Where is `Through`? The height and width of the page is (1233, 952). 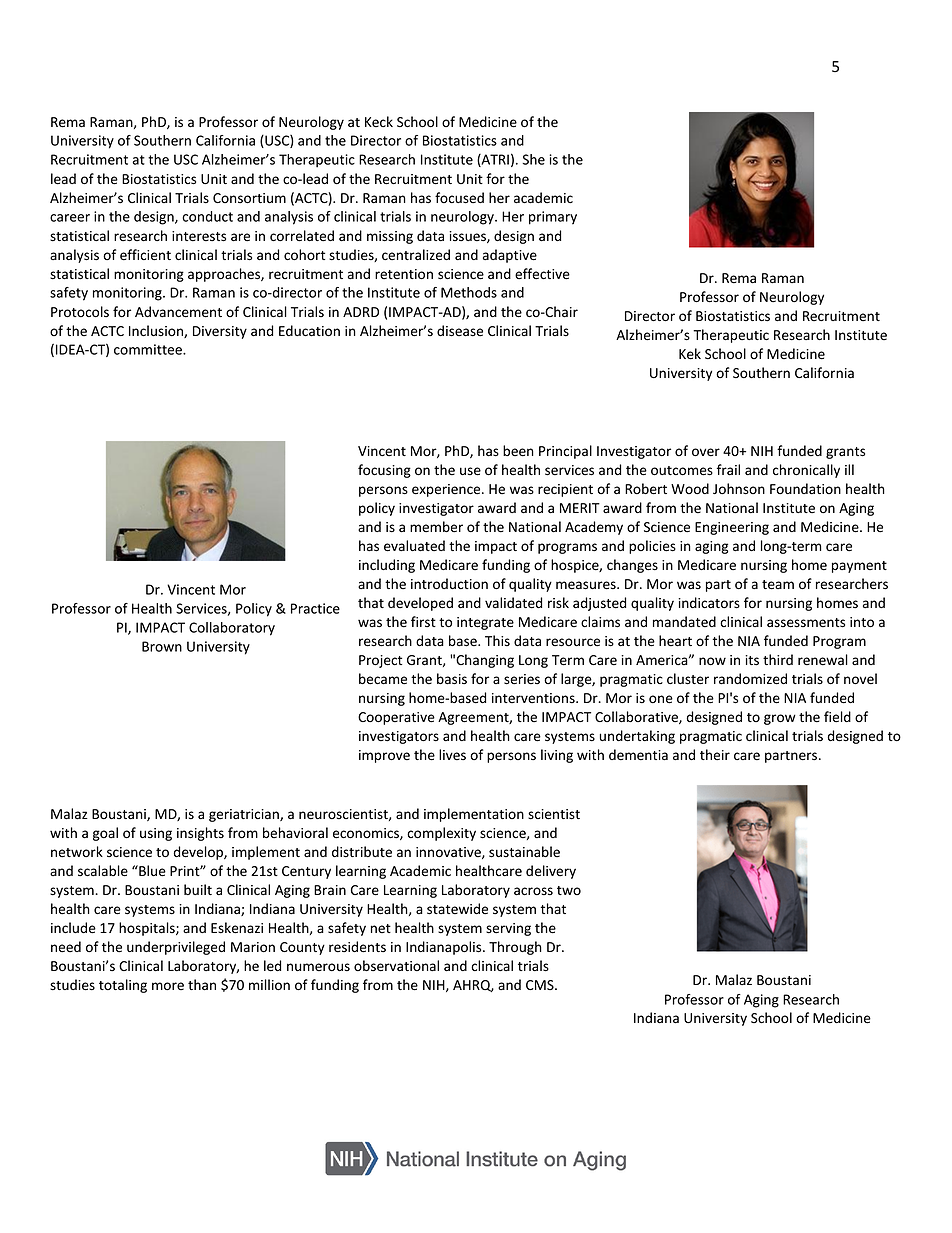 Through is located at coordinates (515, 948).
